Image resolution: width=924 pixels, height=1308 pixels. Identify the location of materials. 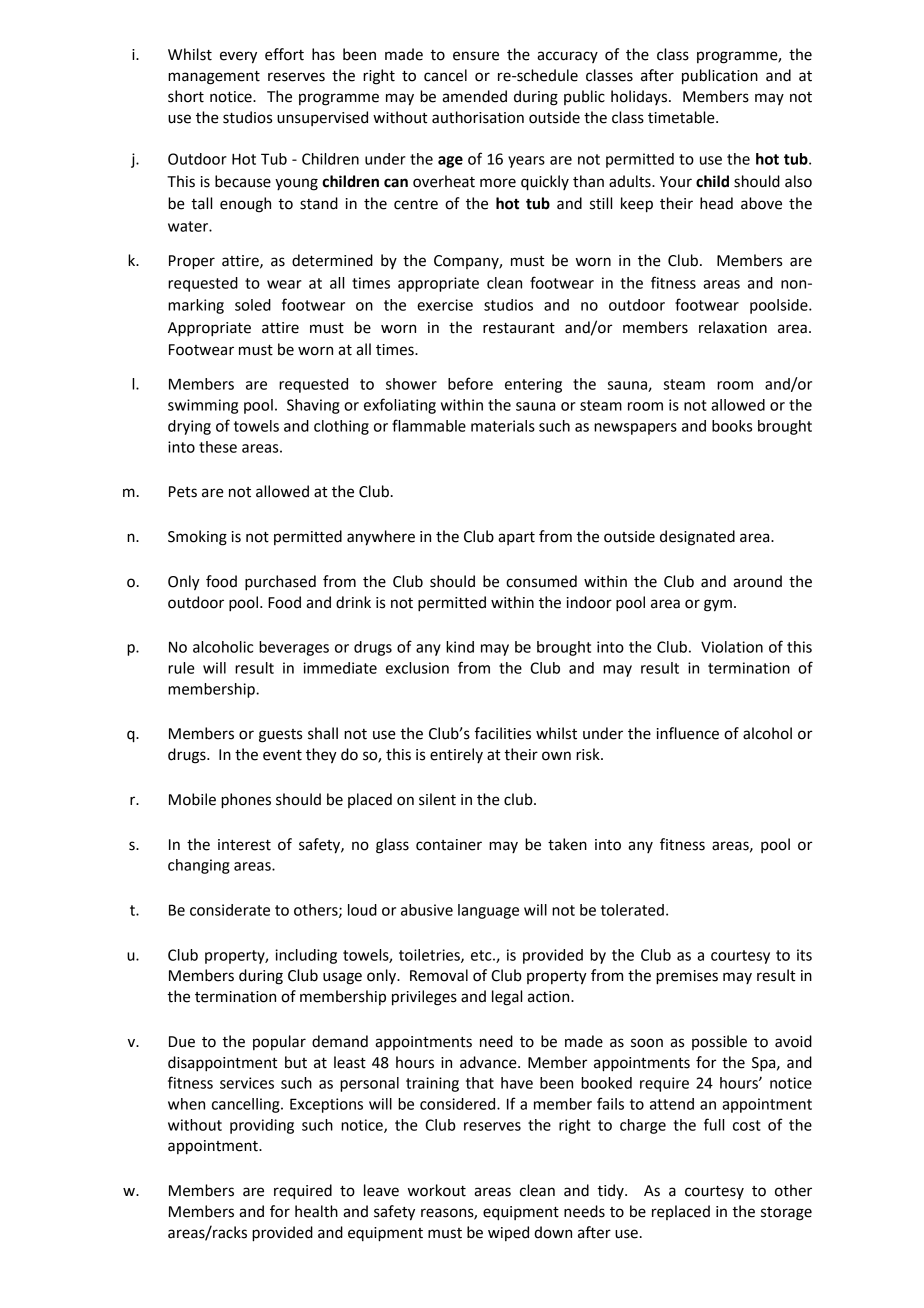
(503, 426).
